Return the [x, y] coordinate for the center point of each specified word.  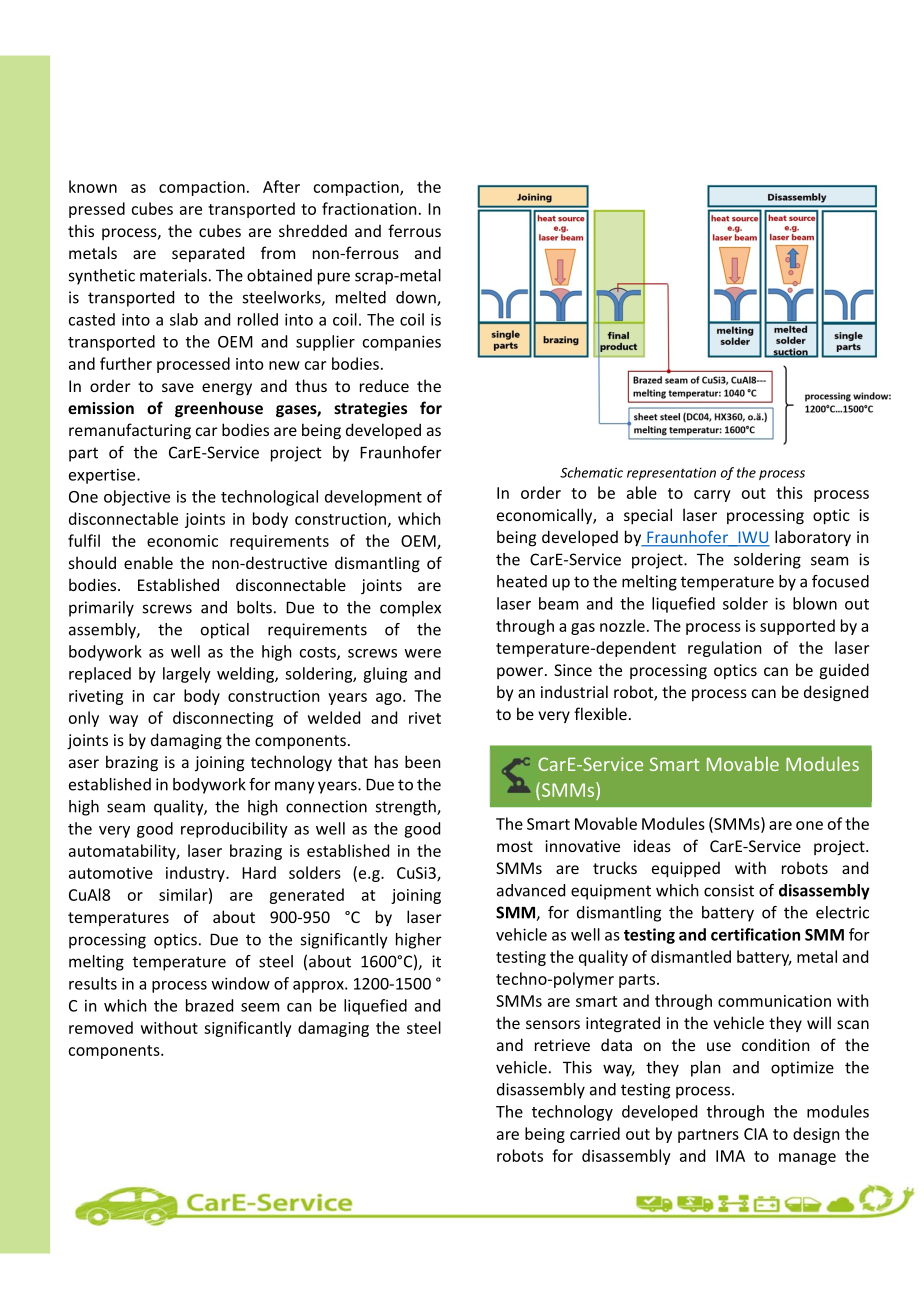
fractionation [369, 208]
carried [595, 1133]
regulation [725, 649]
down [417, 298]
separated [208, 254]
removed [101, 1027]
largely [187, 675]
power [521, 673]
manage [807, 1159]
